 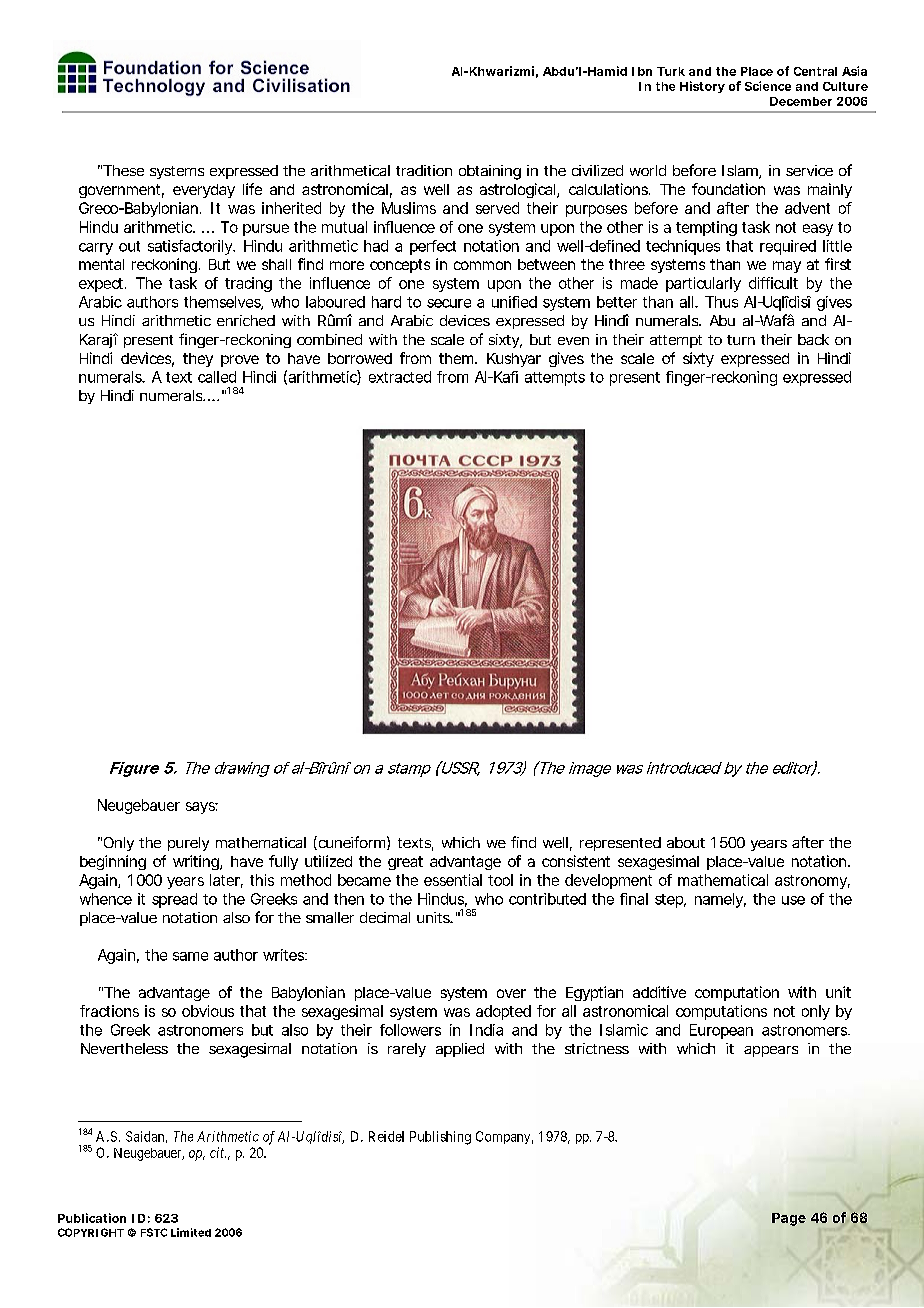 I want to click on Limited, so click(x=191, y=1232).
